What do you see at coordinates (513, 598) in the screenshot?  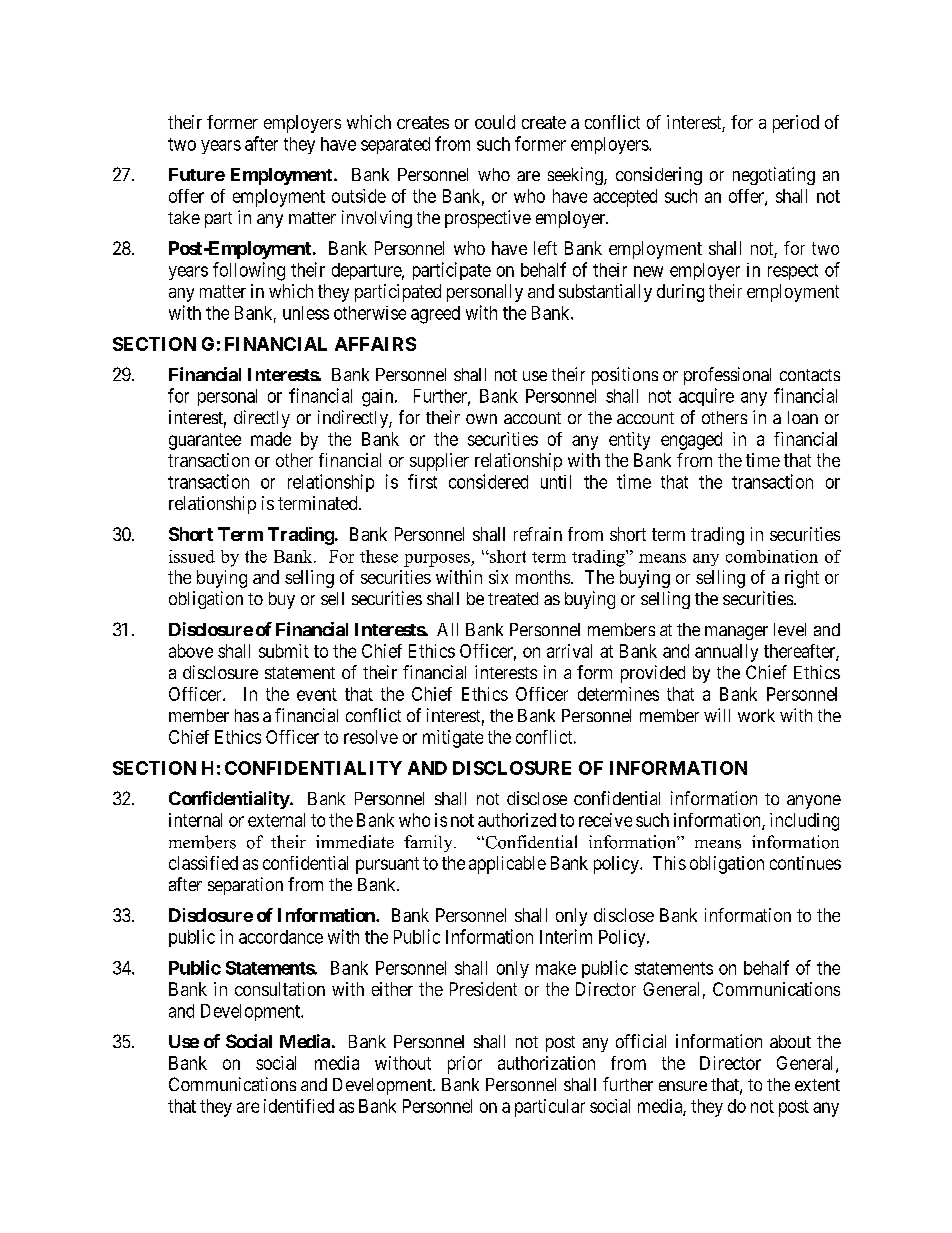 I see `treated` at bounding box center [513, 598].
